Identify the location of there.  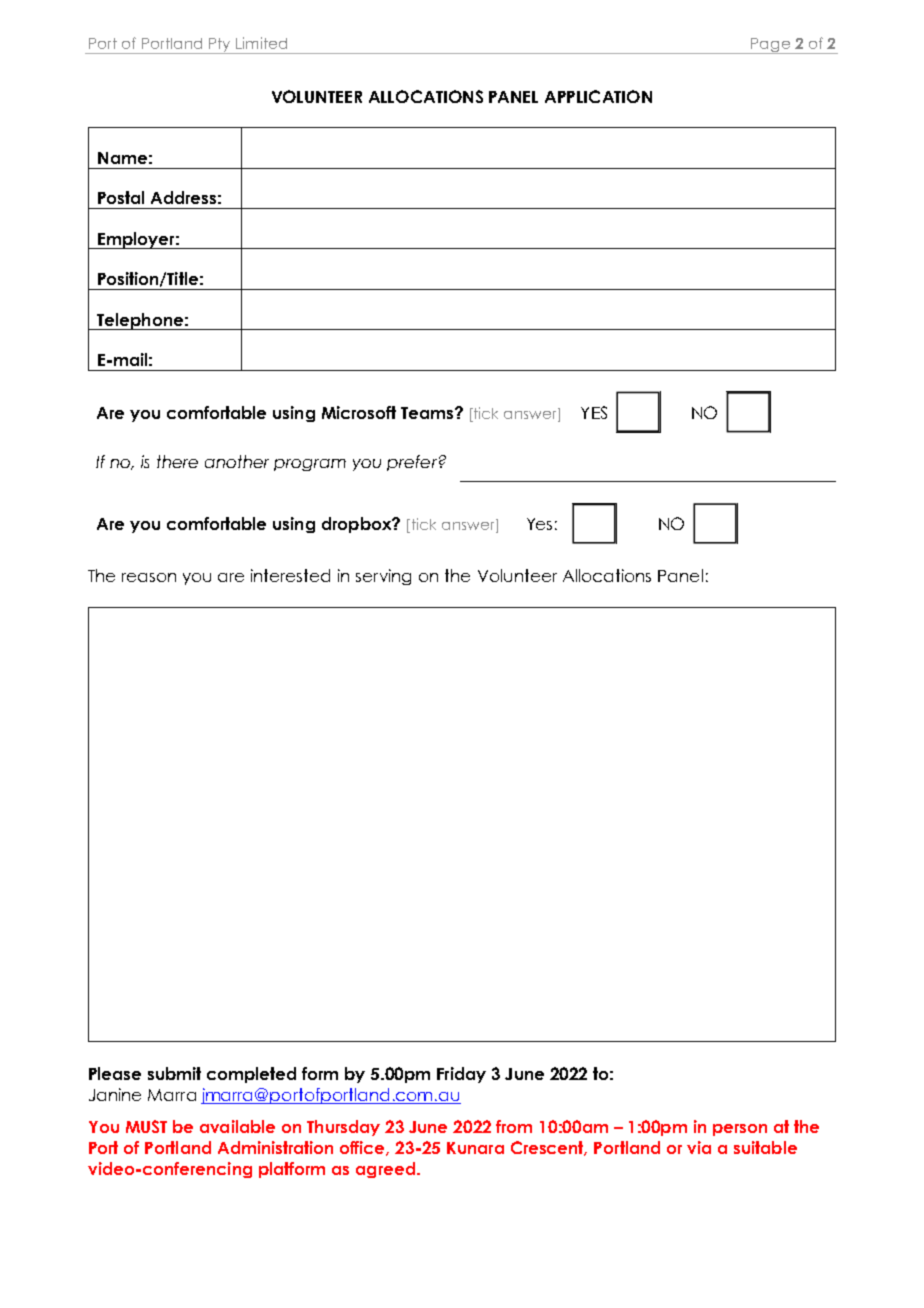
(177, 461).
